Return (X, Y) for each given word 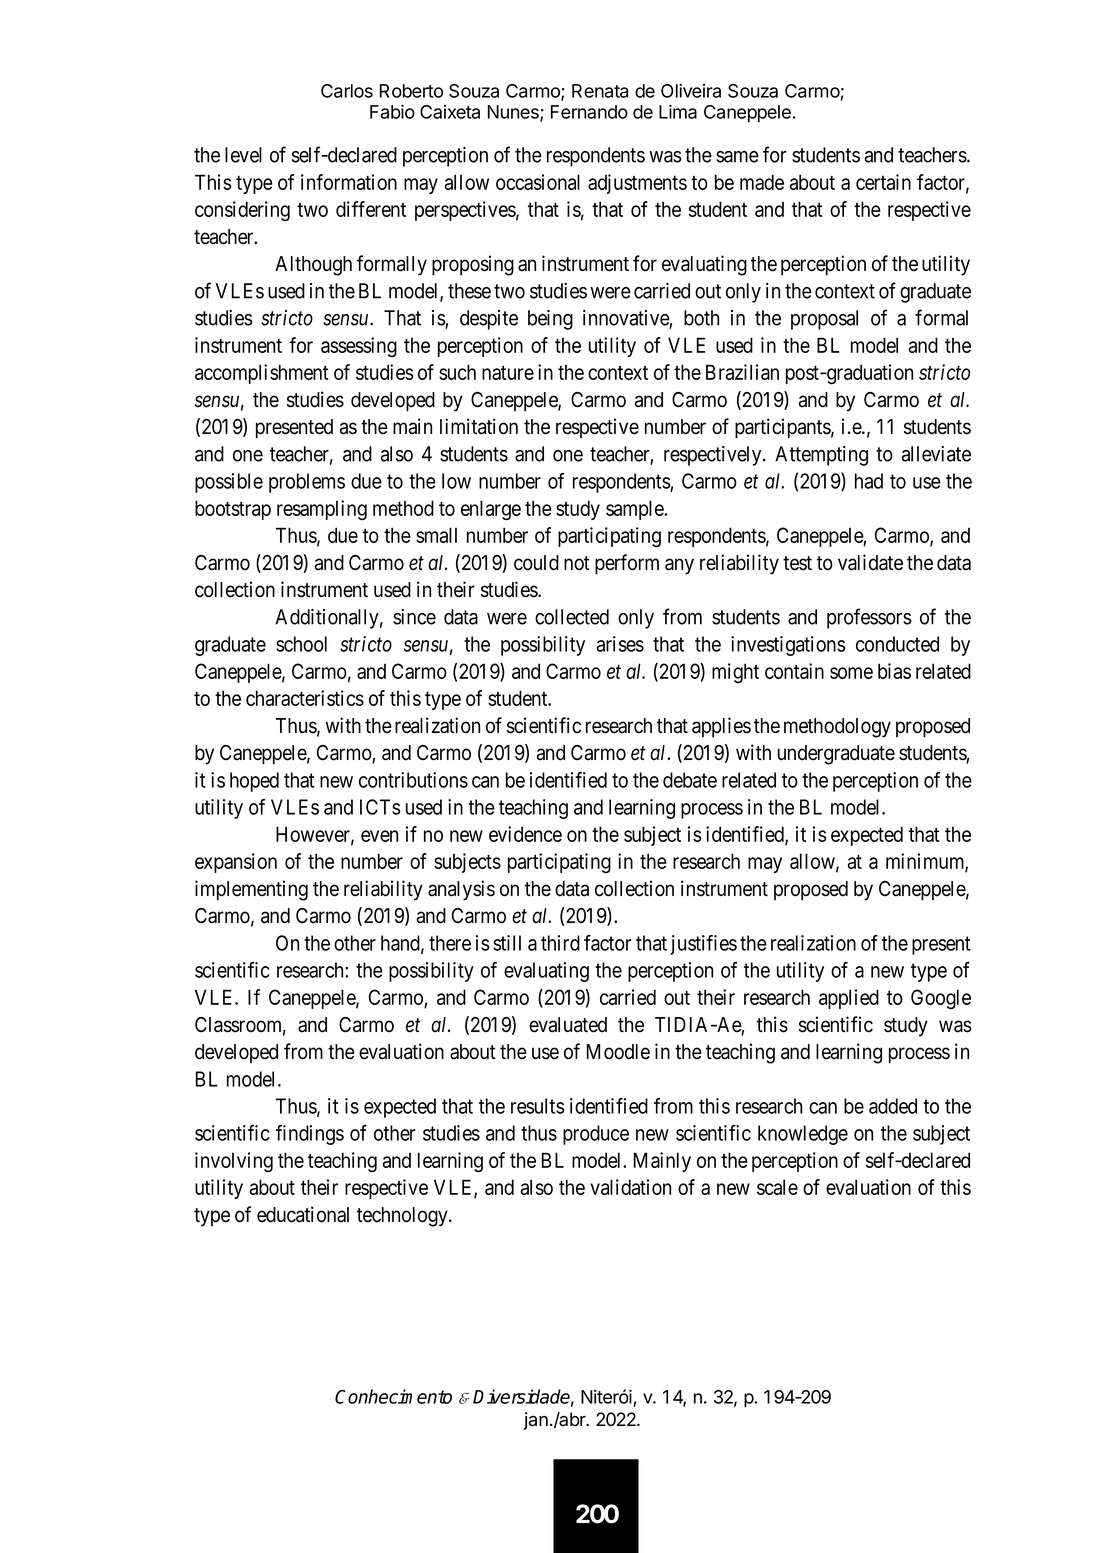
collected (572, 617)
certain (883, 182)
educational (303, 1214)
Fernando (589, 112)
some (851, 673)
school (301, 644)
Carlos (347, 91)
